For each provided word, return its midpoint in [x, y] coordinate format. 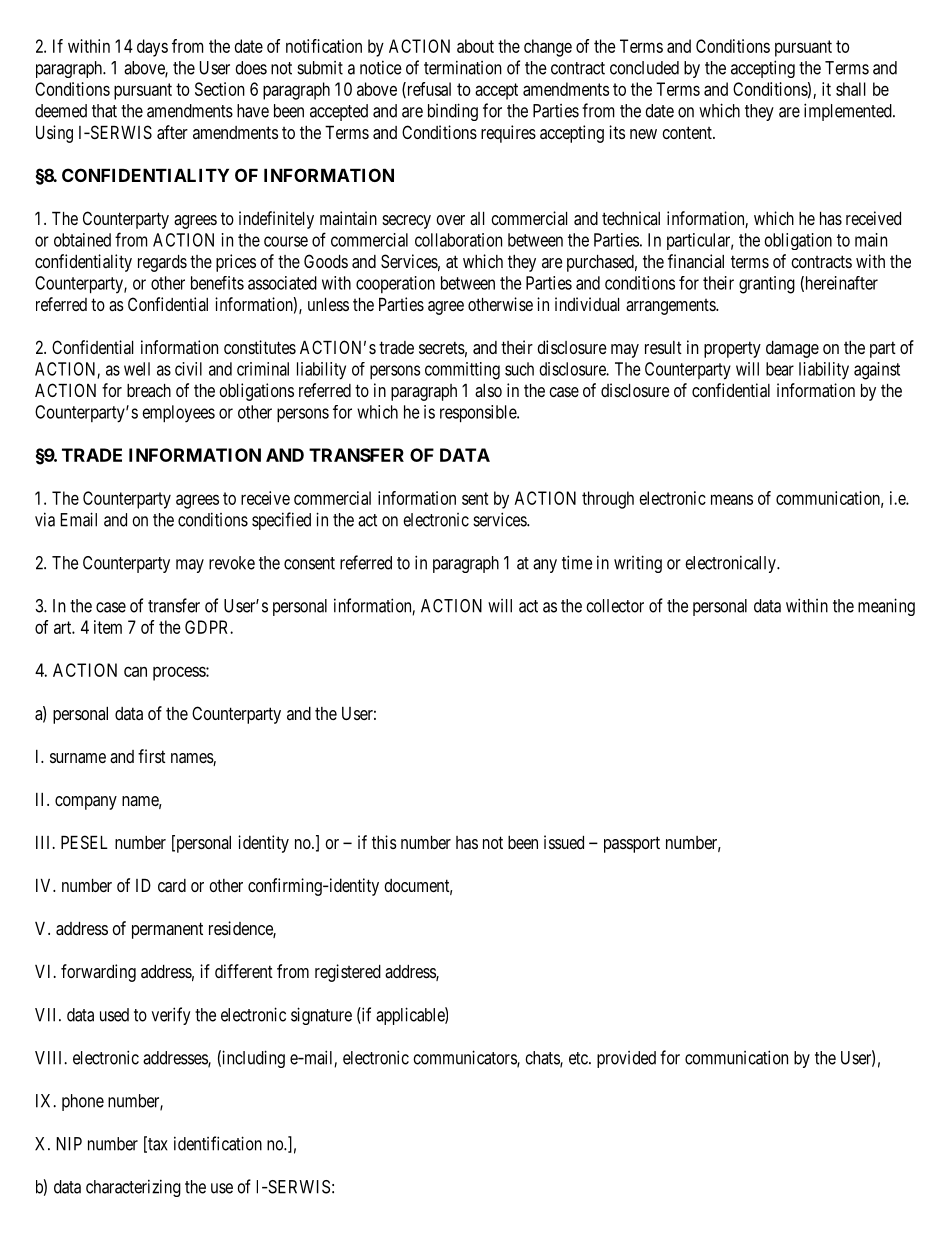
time [577, 562]
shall [851, 89]
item [108, 627]
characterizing [133, 1188]
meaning [886, 607]
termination [463, 67]
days [152, 48]
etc [579, 1058]
